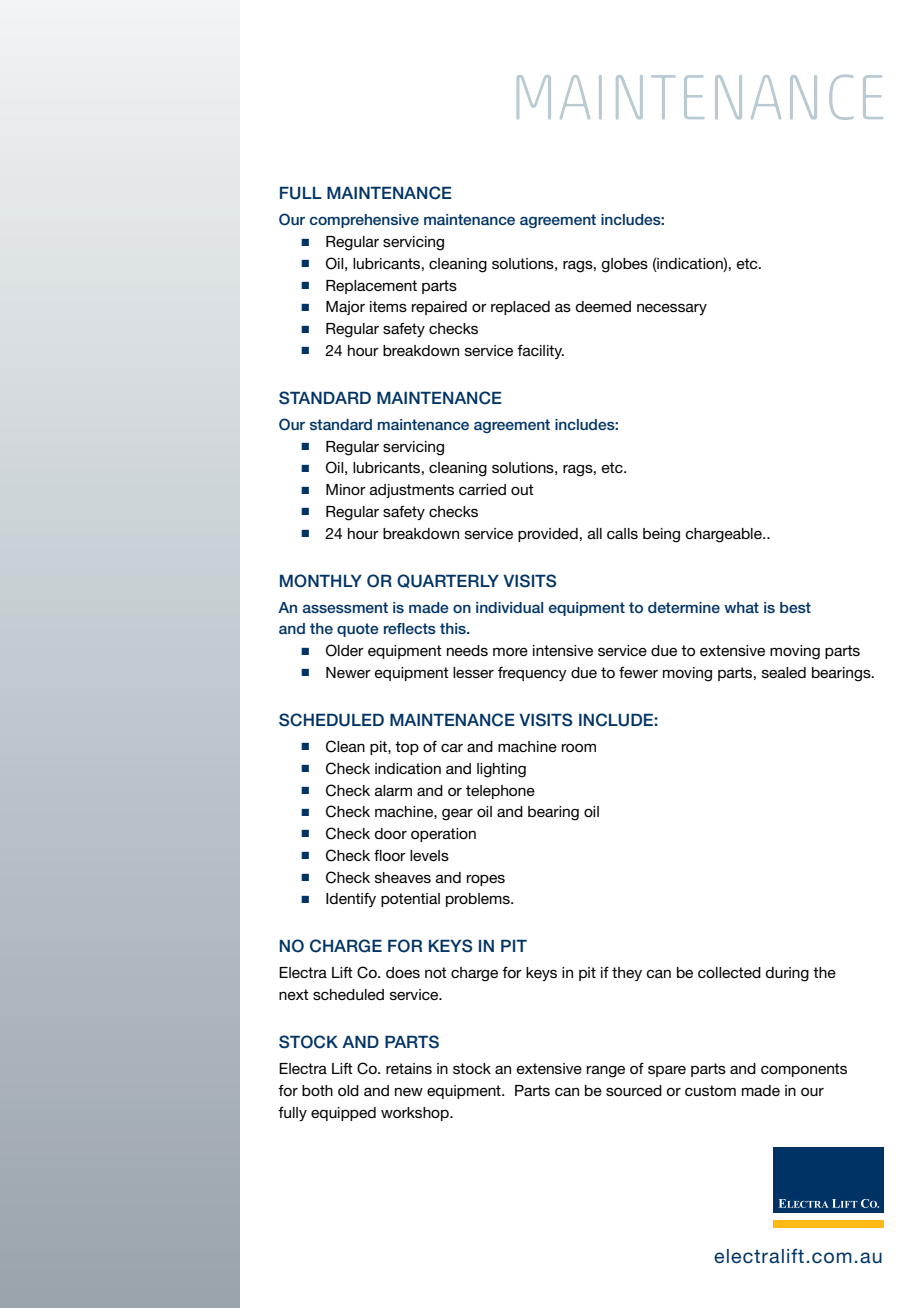 The height and width of the image is (1308, 924). Describe the element at coordinates (522, 489) in the image. I see `out` at that location.
